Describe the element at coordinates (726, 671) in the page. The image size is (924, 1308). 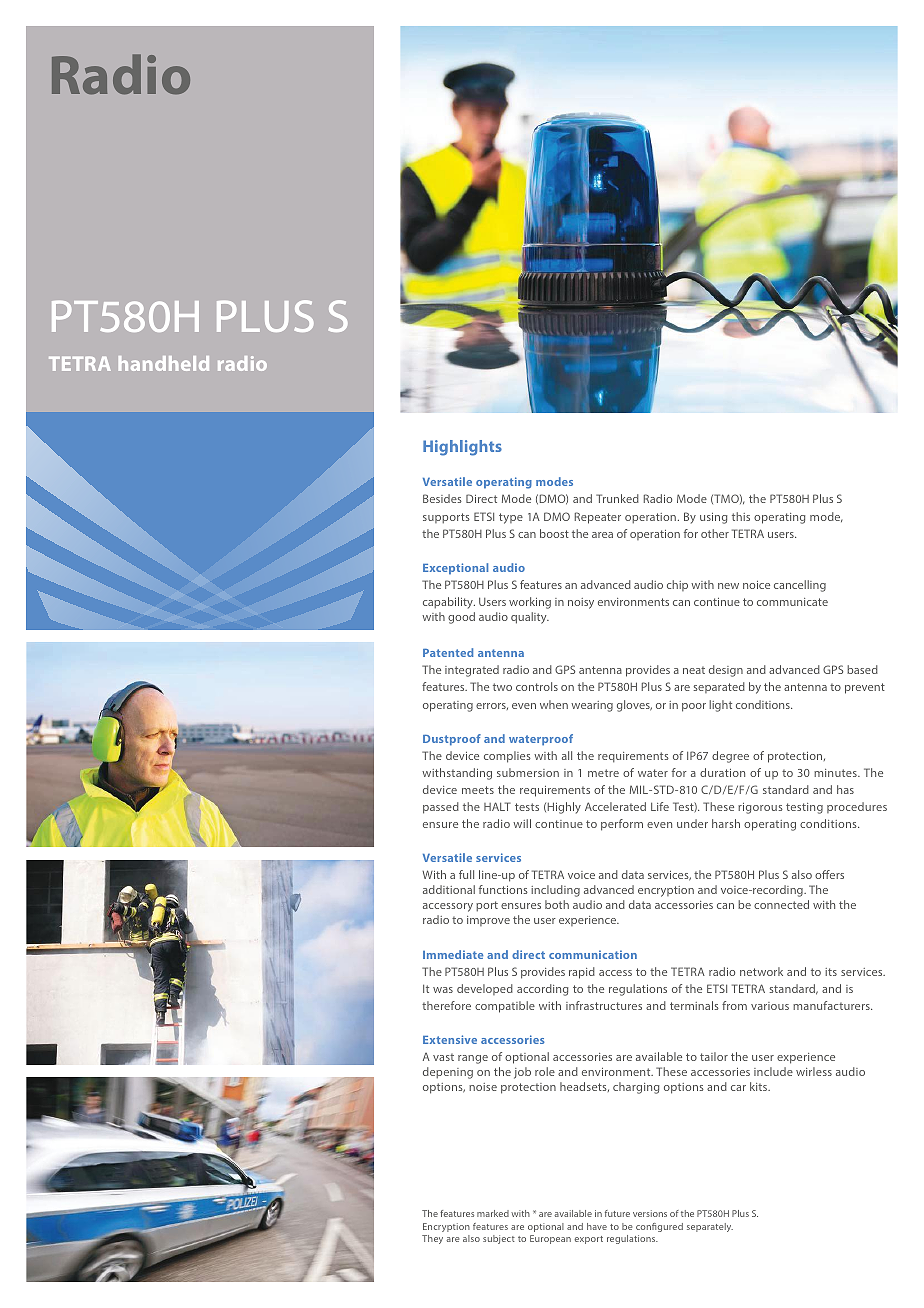
I see `design` at that location.
